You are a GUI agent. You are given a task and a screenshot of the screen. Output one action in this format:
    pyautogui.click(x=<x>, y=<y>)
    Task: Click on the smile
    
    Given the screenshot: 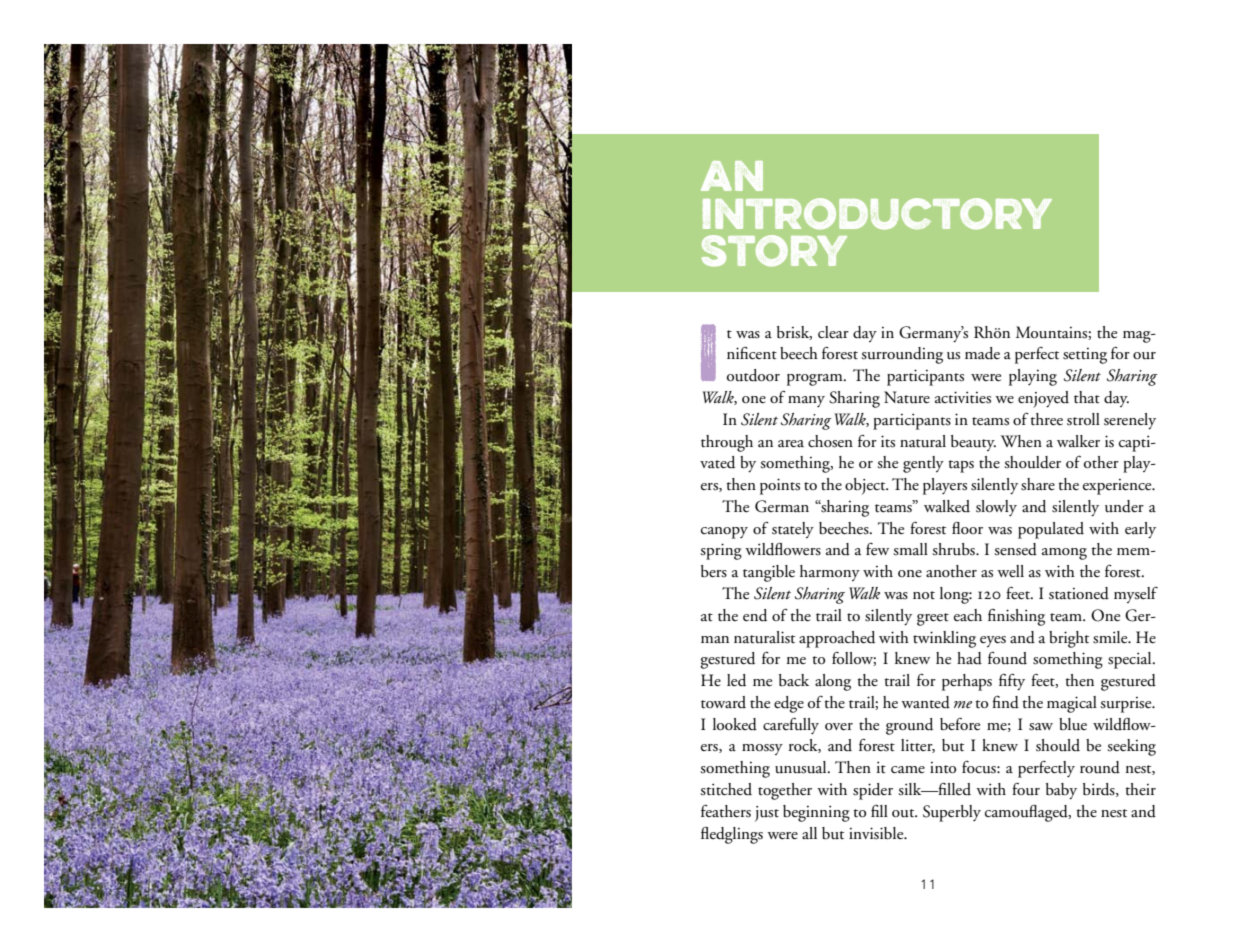 What is the action you would take?
    pyautogui.click(x=1111, y=637)
